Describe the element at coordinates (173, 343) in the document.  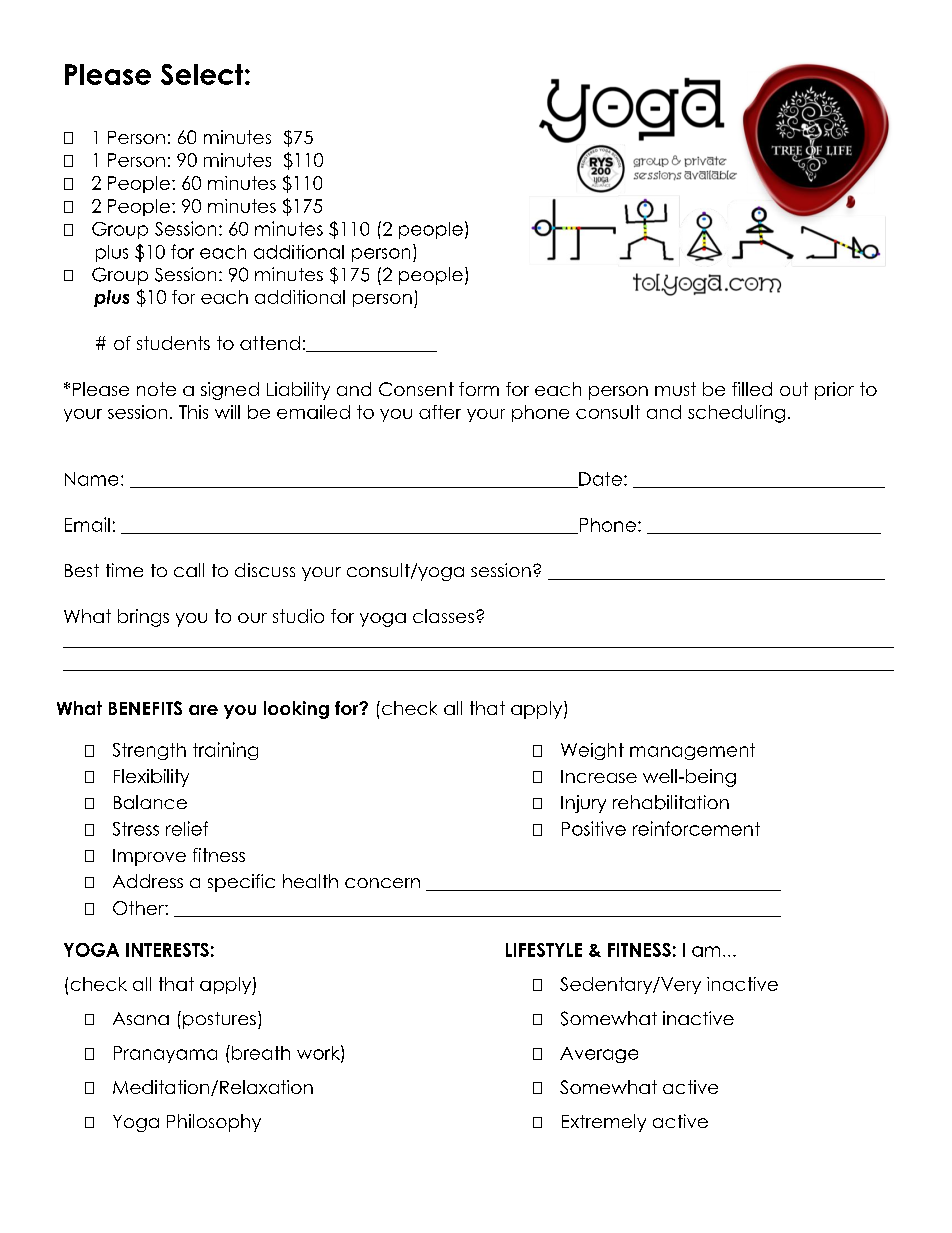
I see `students` at that location.
